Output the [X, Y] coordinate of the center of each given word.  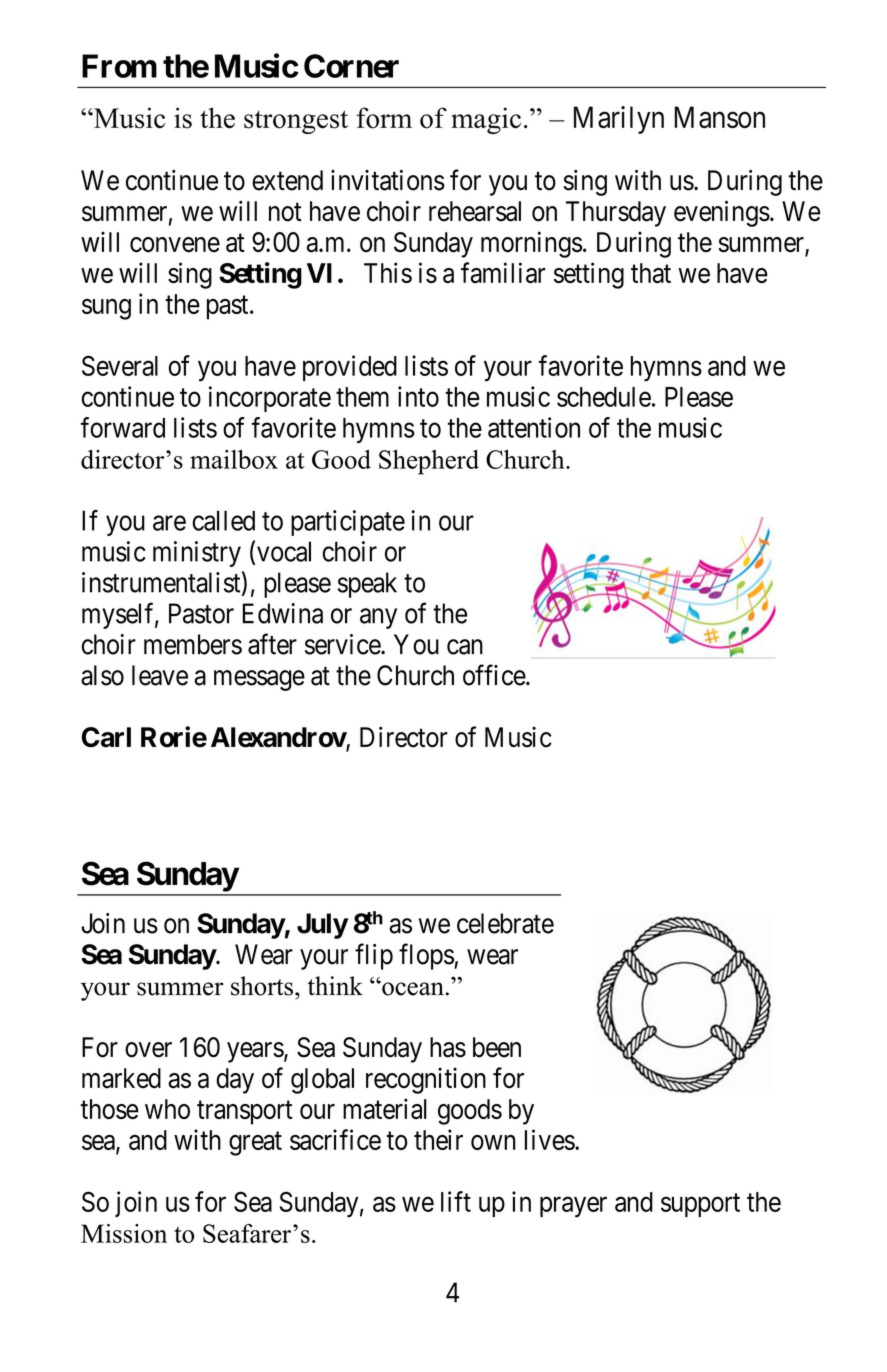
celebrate [505, 923]
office [495, 675]
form [384, 118]
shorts [262, 986]
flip [374, 956]
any [378, 618]
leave [160, 675]
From [119, 66]
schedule [604, 397]
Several [120, 365]
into [418, 396]
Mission [124, 1233]
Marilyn [619, 120]
